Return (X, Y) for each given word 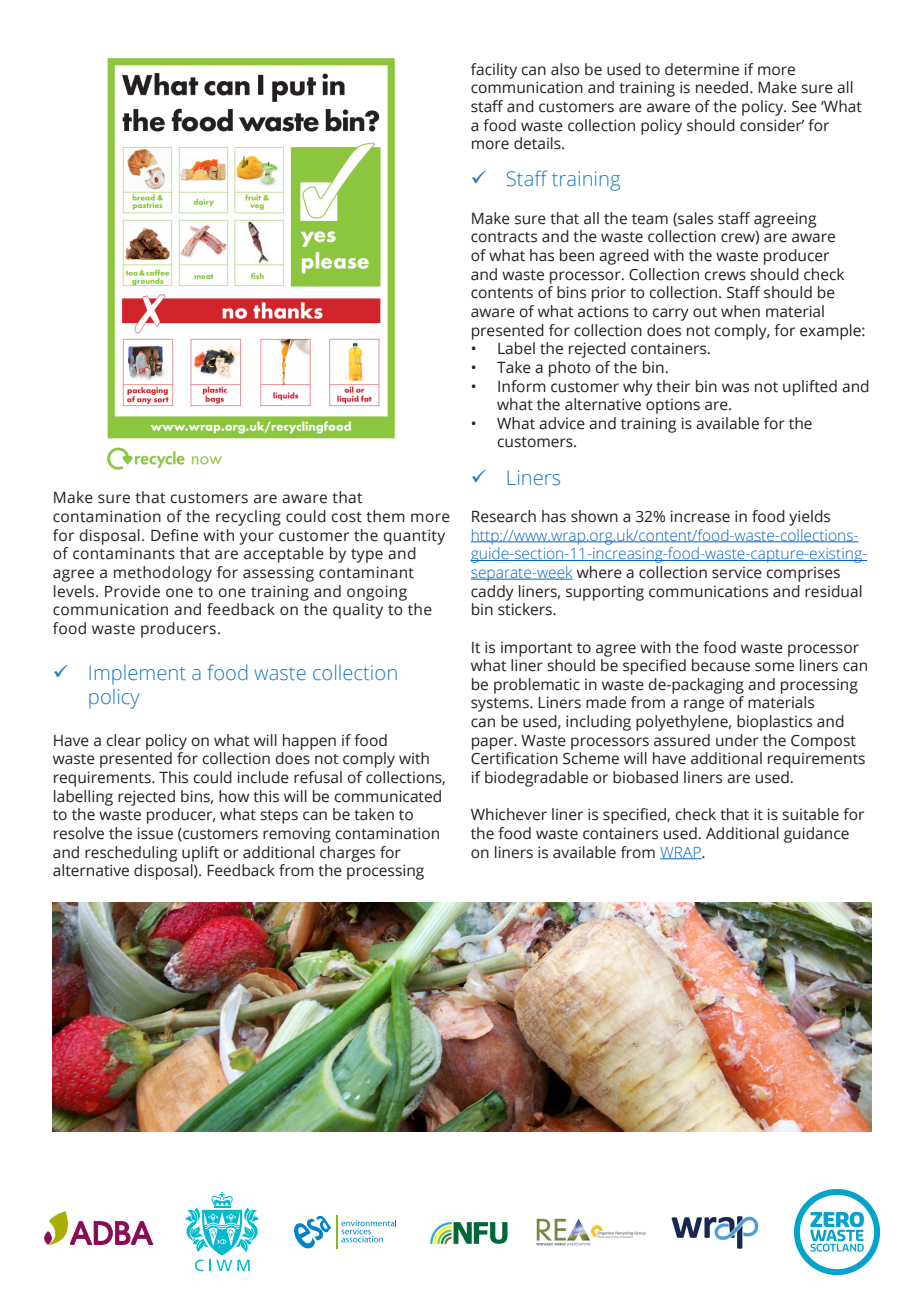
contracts (504, 237)
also (565, 69)
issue (155, 833)
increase (700, 516)
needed (723, 87)
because (721, 665)
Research (504, 516)
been (577, 255)
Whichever (509, 814)
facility (494, 71)
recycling (248, 518)
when (740, 311)
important (537, 649)
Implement (137, 675)
